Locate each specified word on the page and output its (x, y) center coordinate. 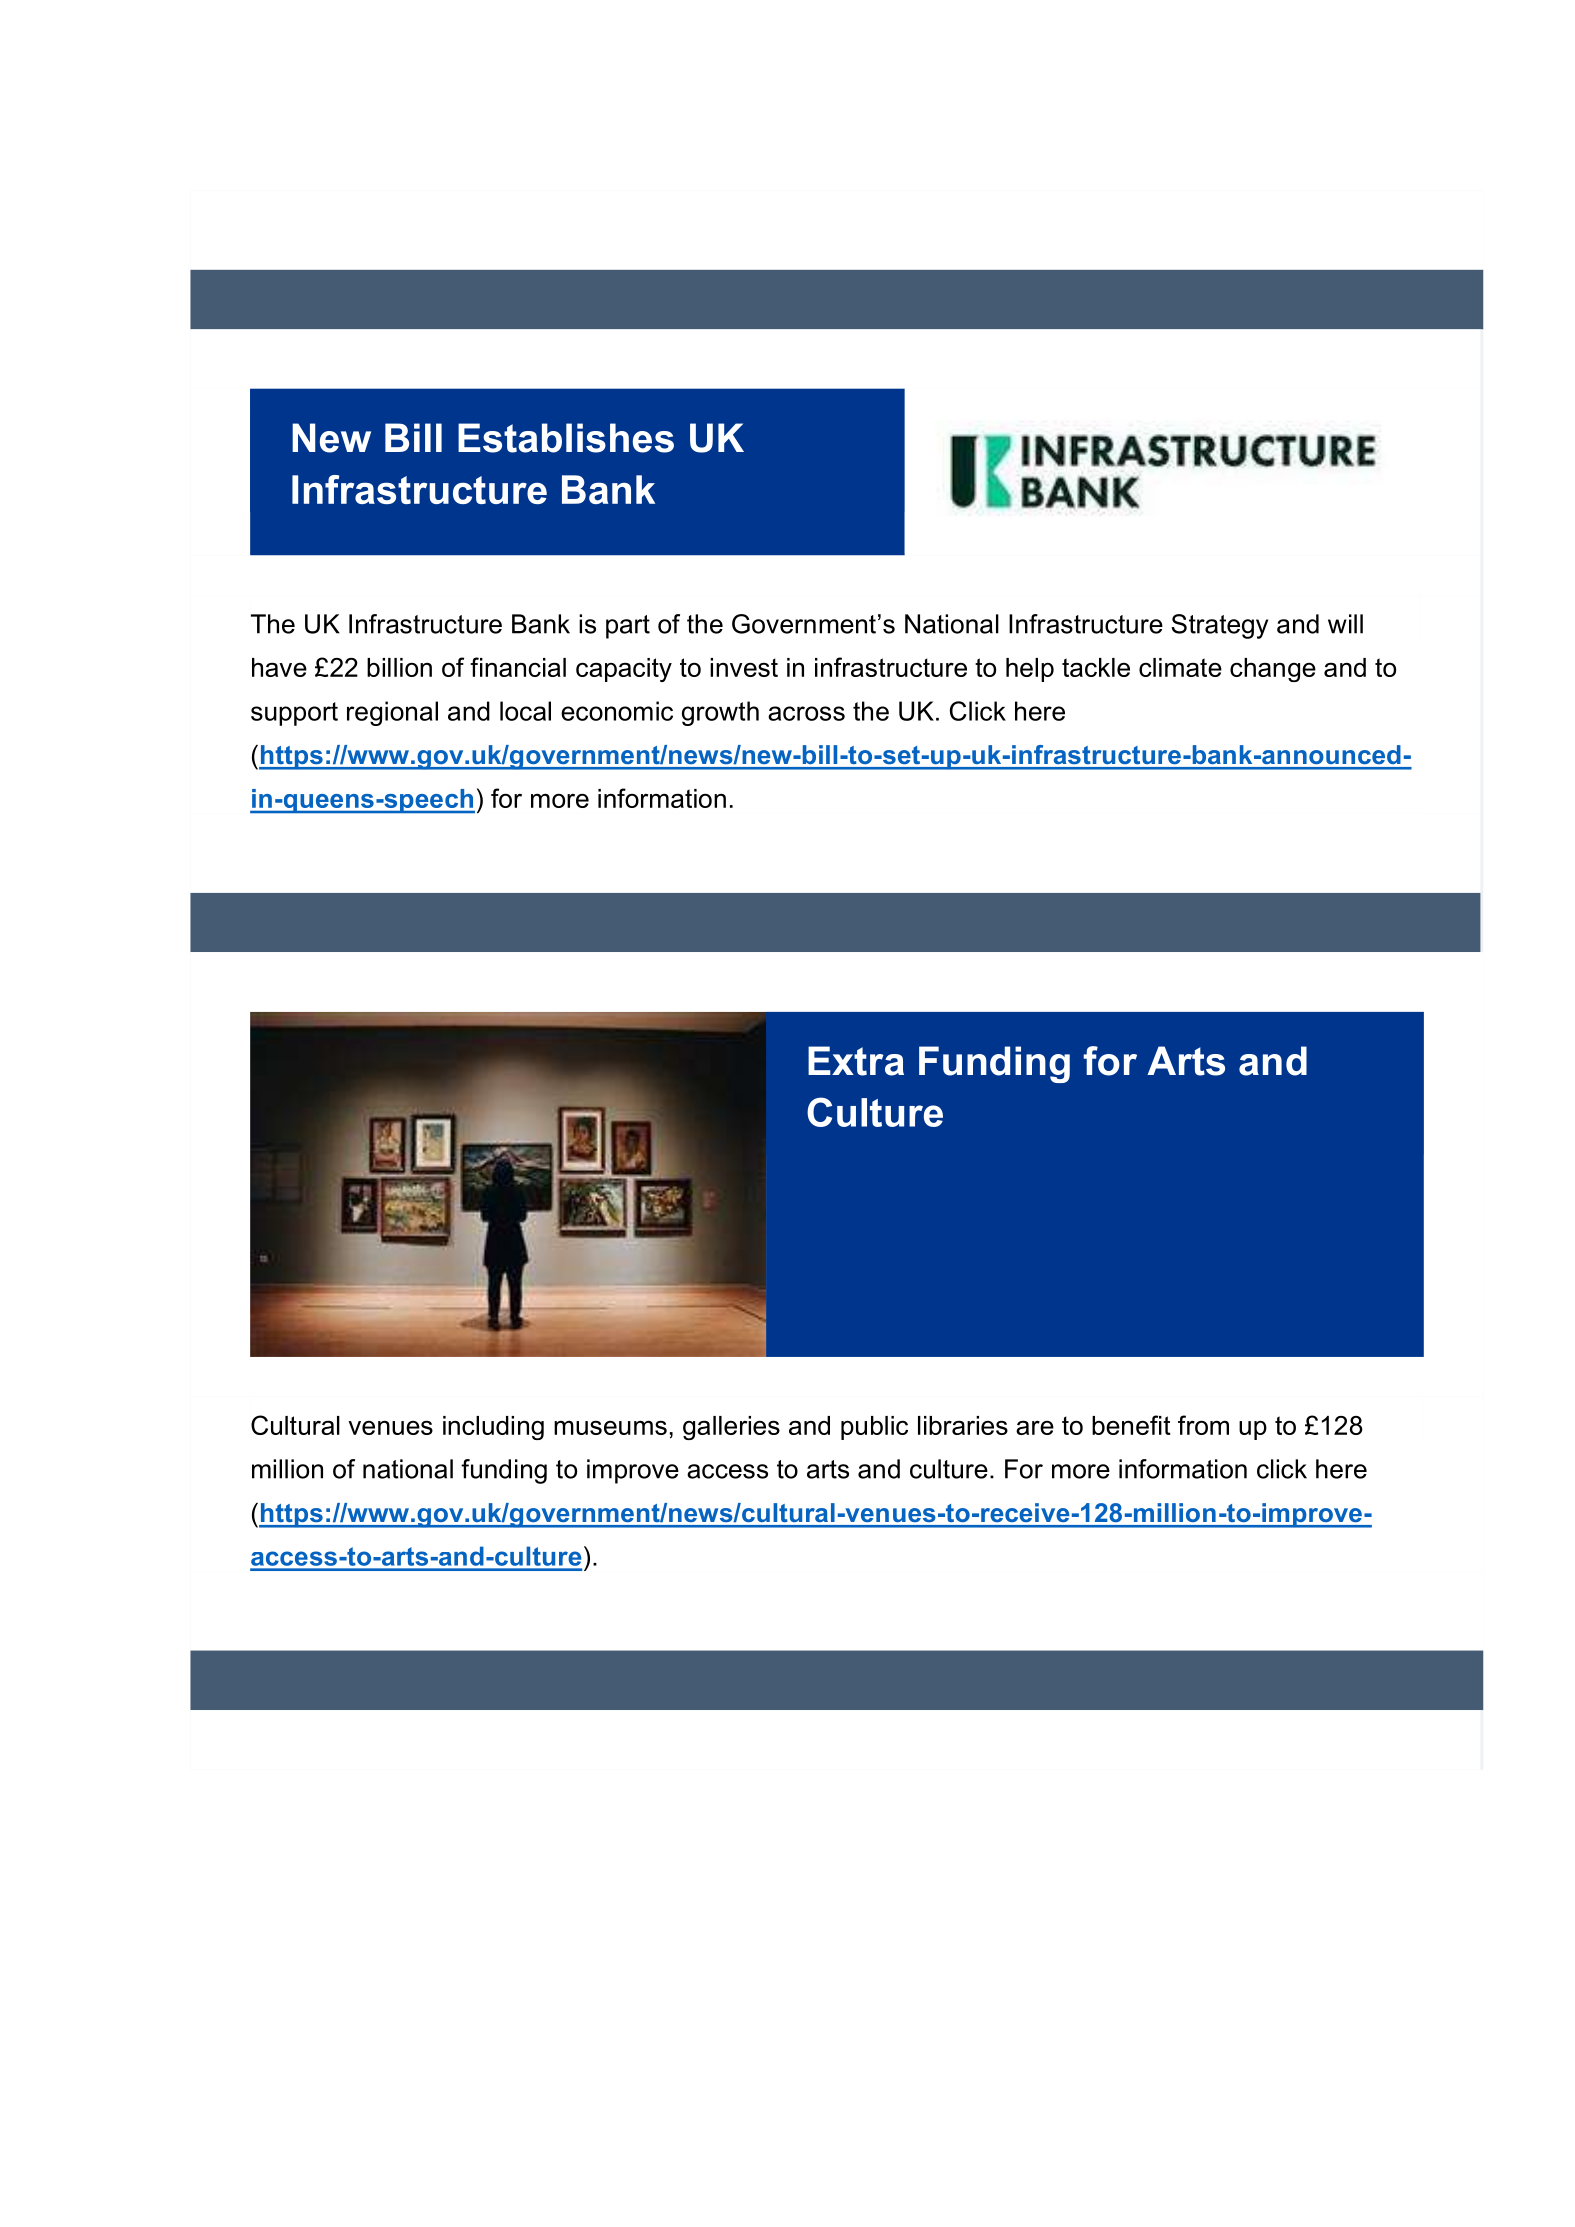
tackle (1096, 667)
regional (392, 713)
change (1273, 670)
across (806, 713)
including (493, 1428)
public (874, 1428)
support (294, 714)
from (1203, 1425)
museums (610, 1427)
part (628, 627)
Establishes (566, 438)
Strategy (1219, 626)
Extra (856, 1061)
